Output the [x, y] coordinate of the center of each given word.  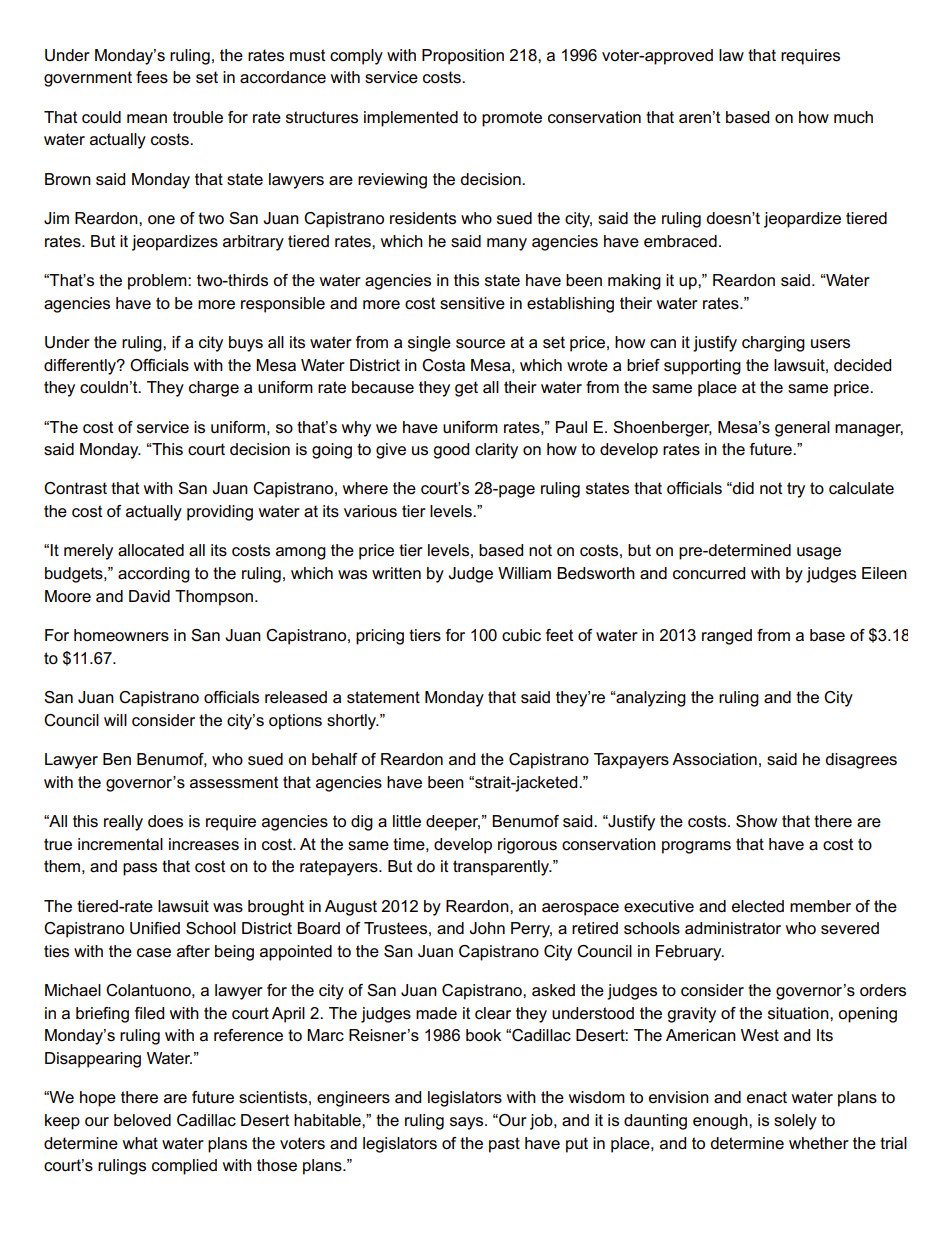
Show [756, 821]
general [802, 429]
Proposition [463, 57]
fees [152, 77]
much [853, 117]
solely [795, 1122]
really [123, 823]
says [468, 1123]
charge [214, 389]
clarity [496, 451]
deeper [453, 823]
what [140, 1143]
